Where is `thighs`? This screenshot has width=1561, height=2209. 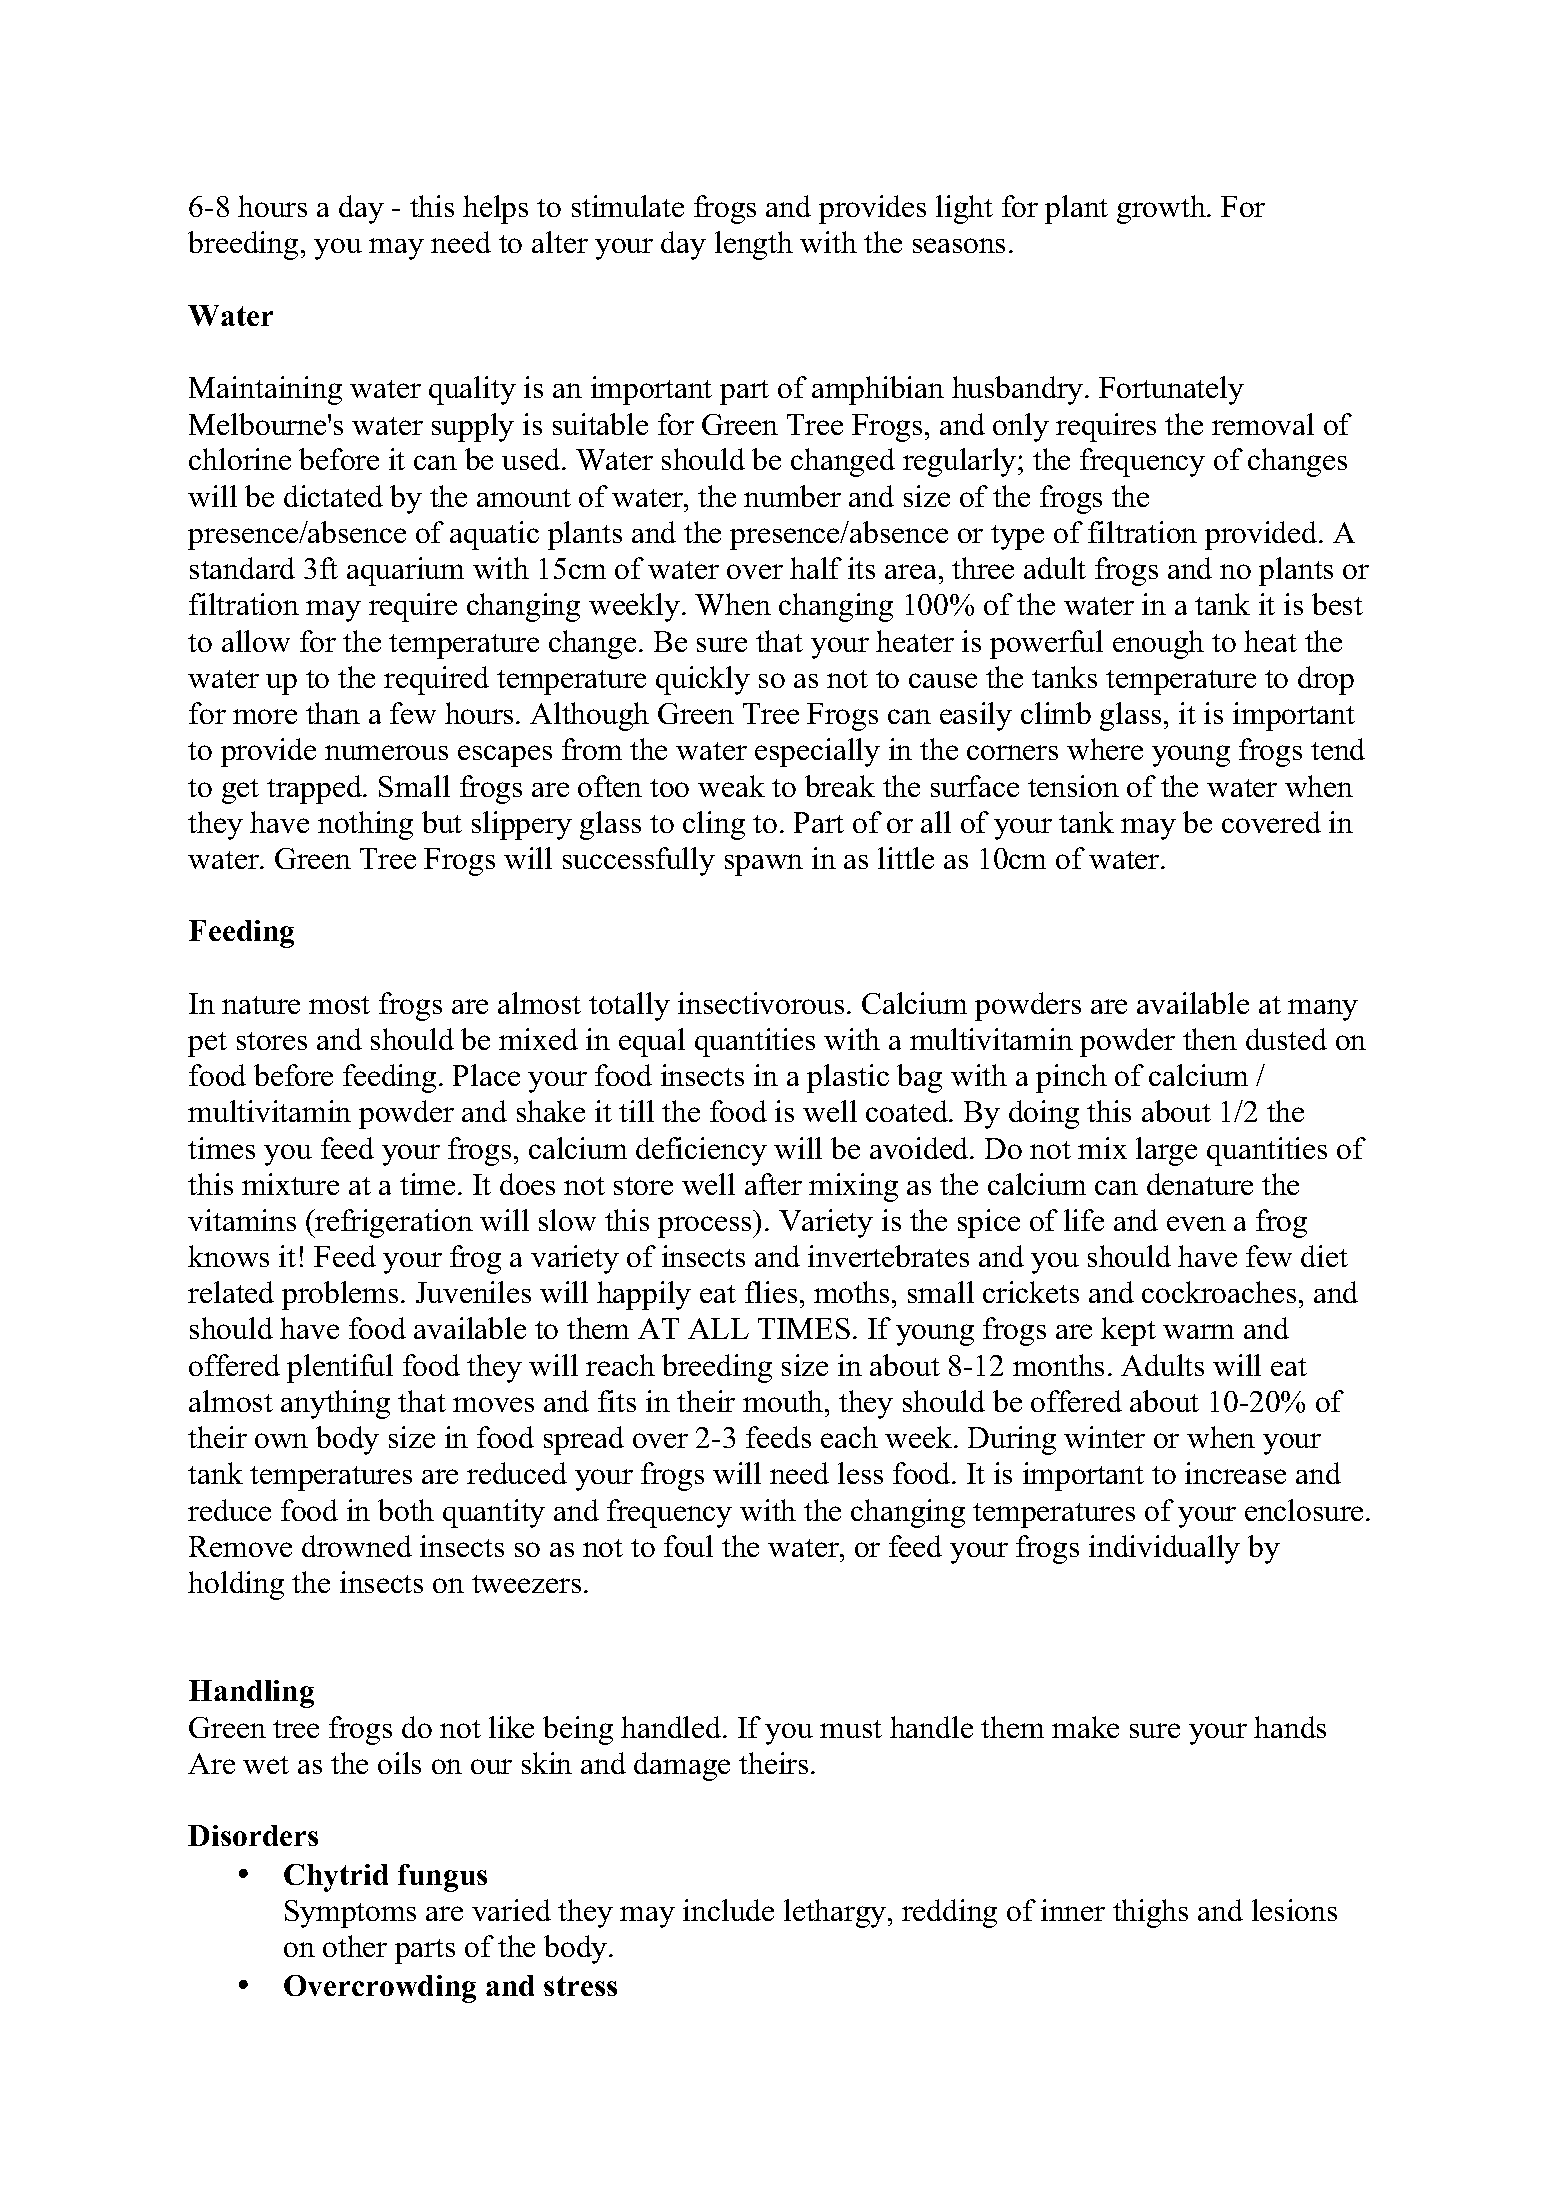
thighs is located at coordinates (1150, 1913).
